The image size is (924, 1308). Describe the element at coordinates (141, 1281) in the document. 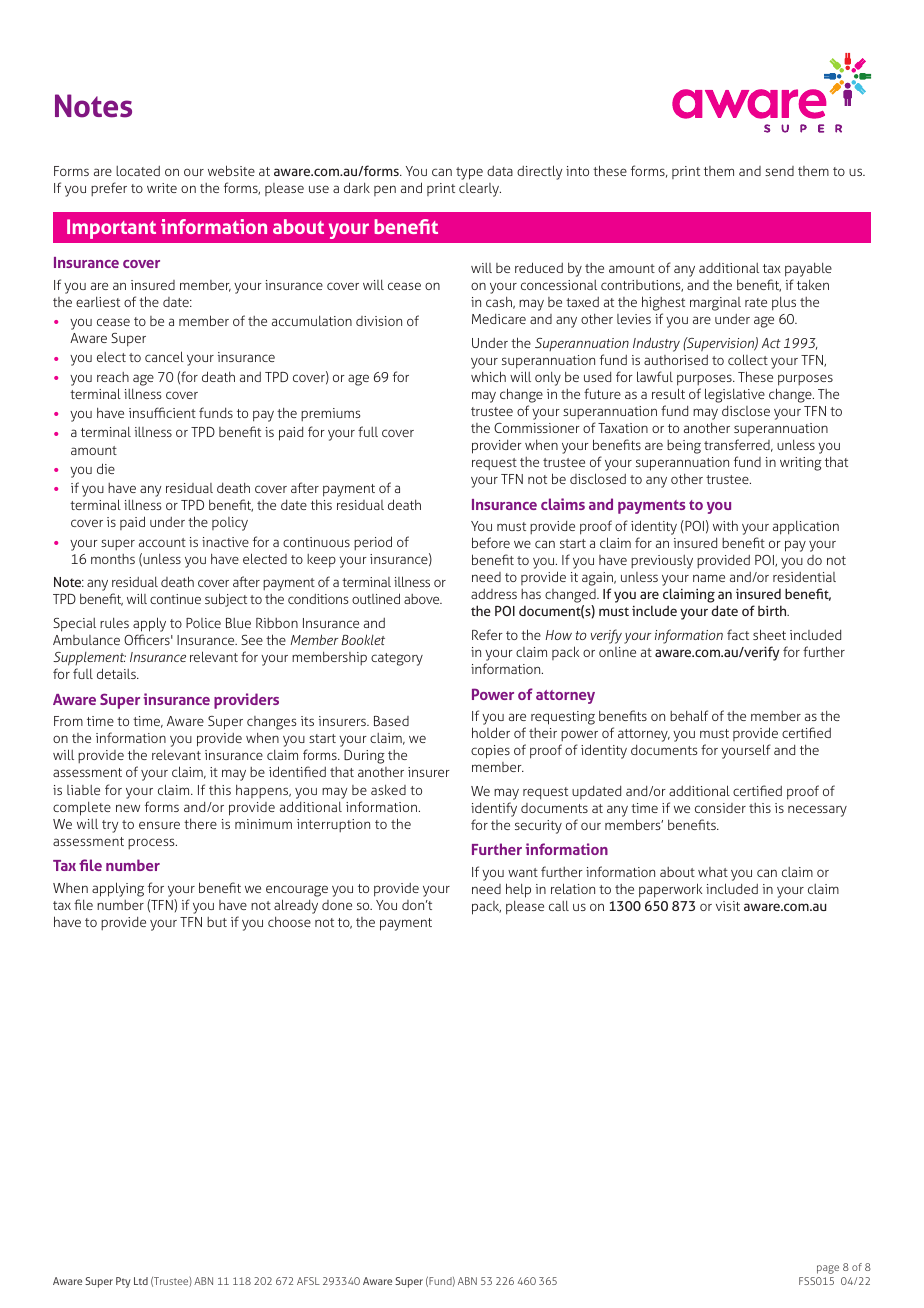

I see `Ltd` at that location.
